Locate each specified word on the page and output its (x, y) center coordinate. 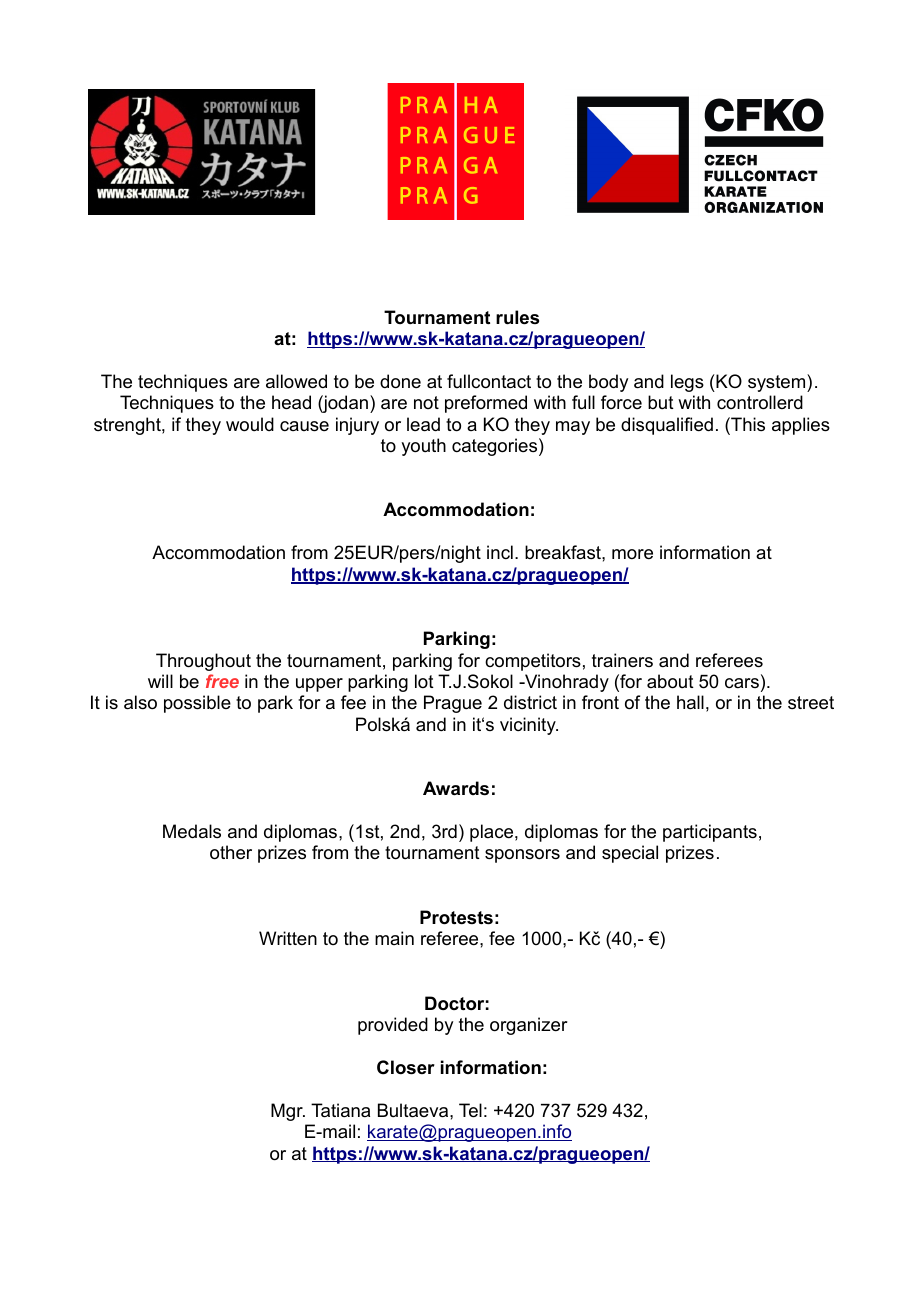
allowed (296, 381)
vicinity (529, 726)
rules (517, 317)
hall (690, 702)
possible (197, 704)
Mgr (288, 1112)
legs (687, 383)
